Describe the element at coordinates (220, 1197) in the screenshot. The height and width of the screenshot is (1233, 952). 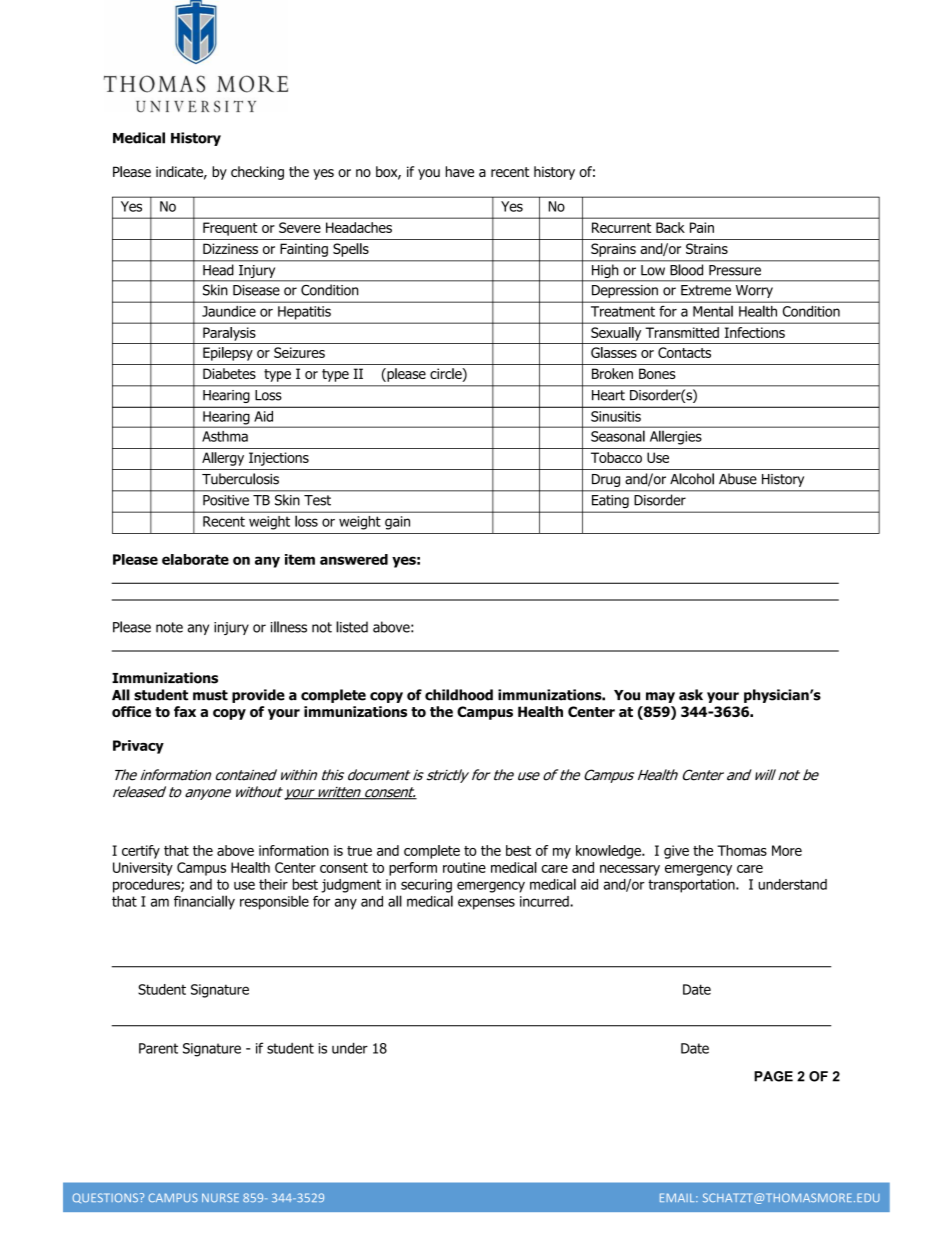
I see `NURSE` at that location.
